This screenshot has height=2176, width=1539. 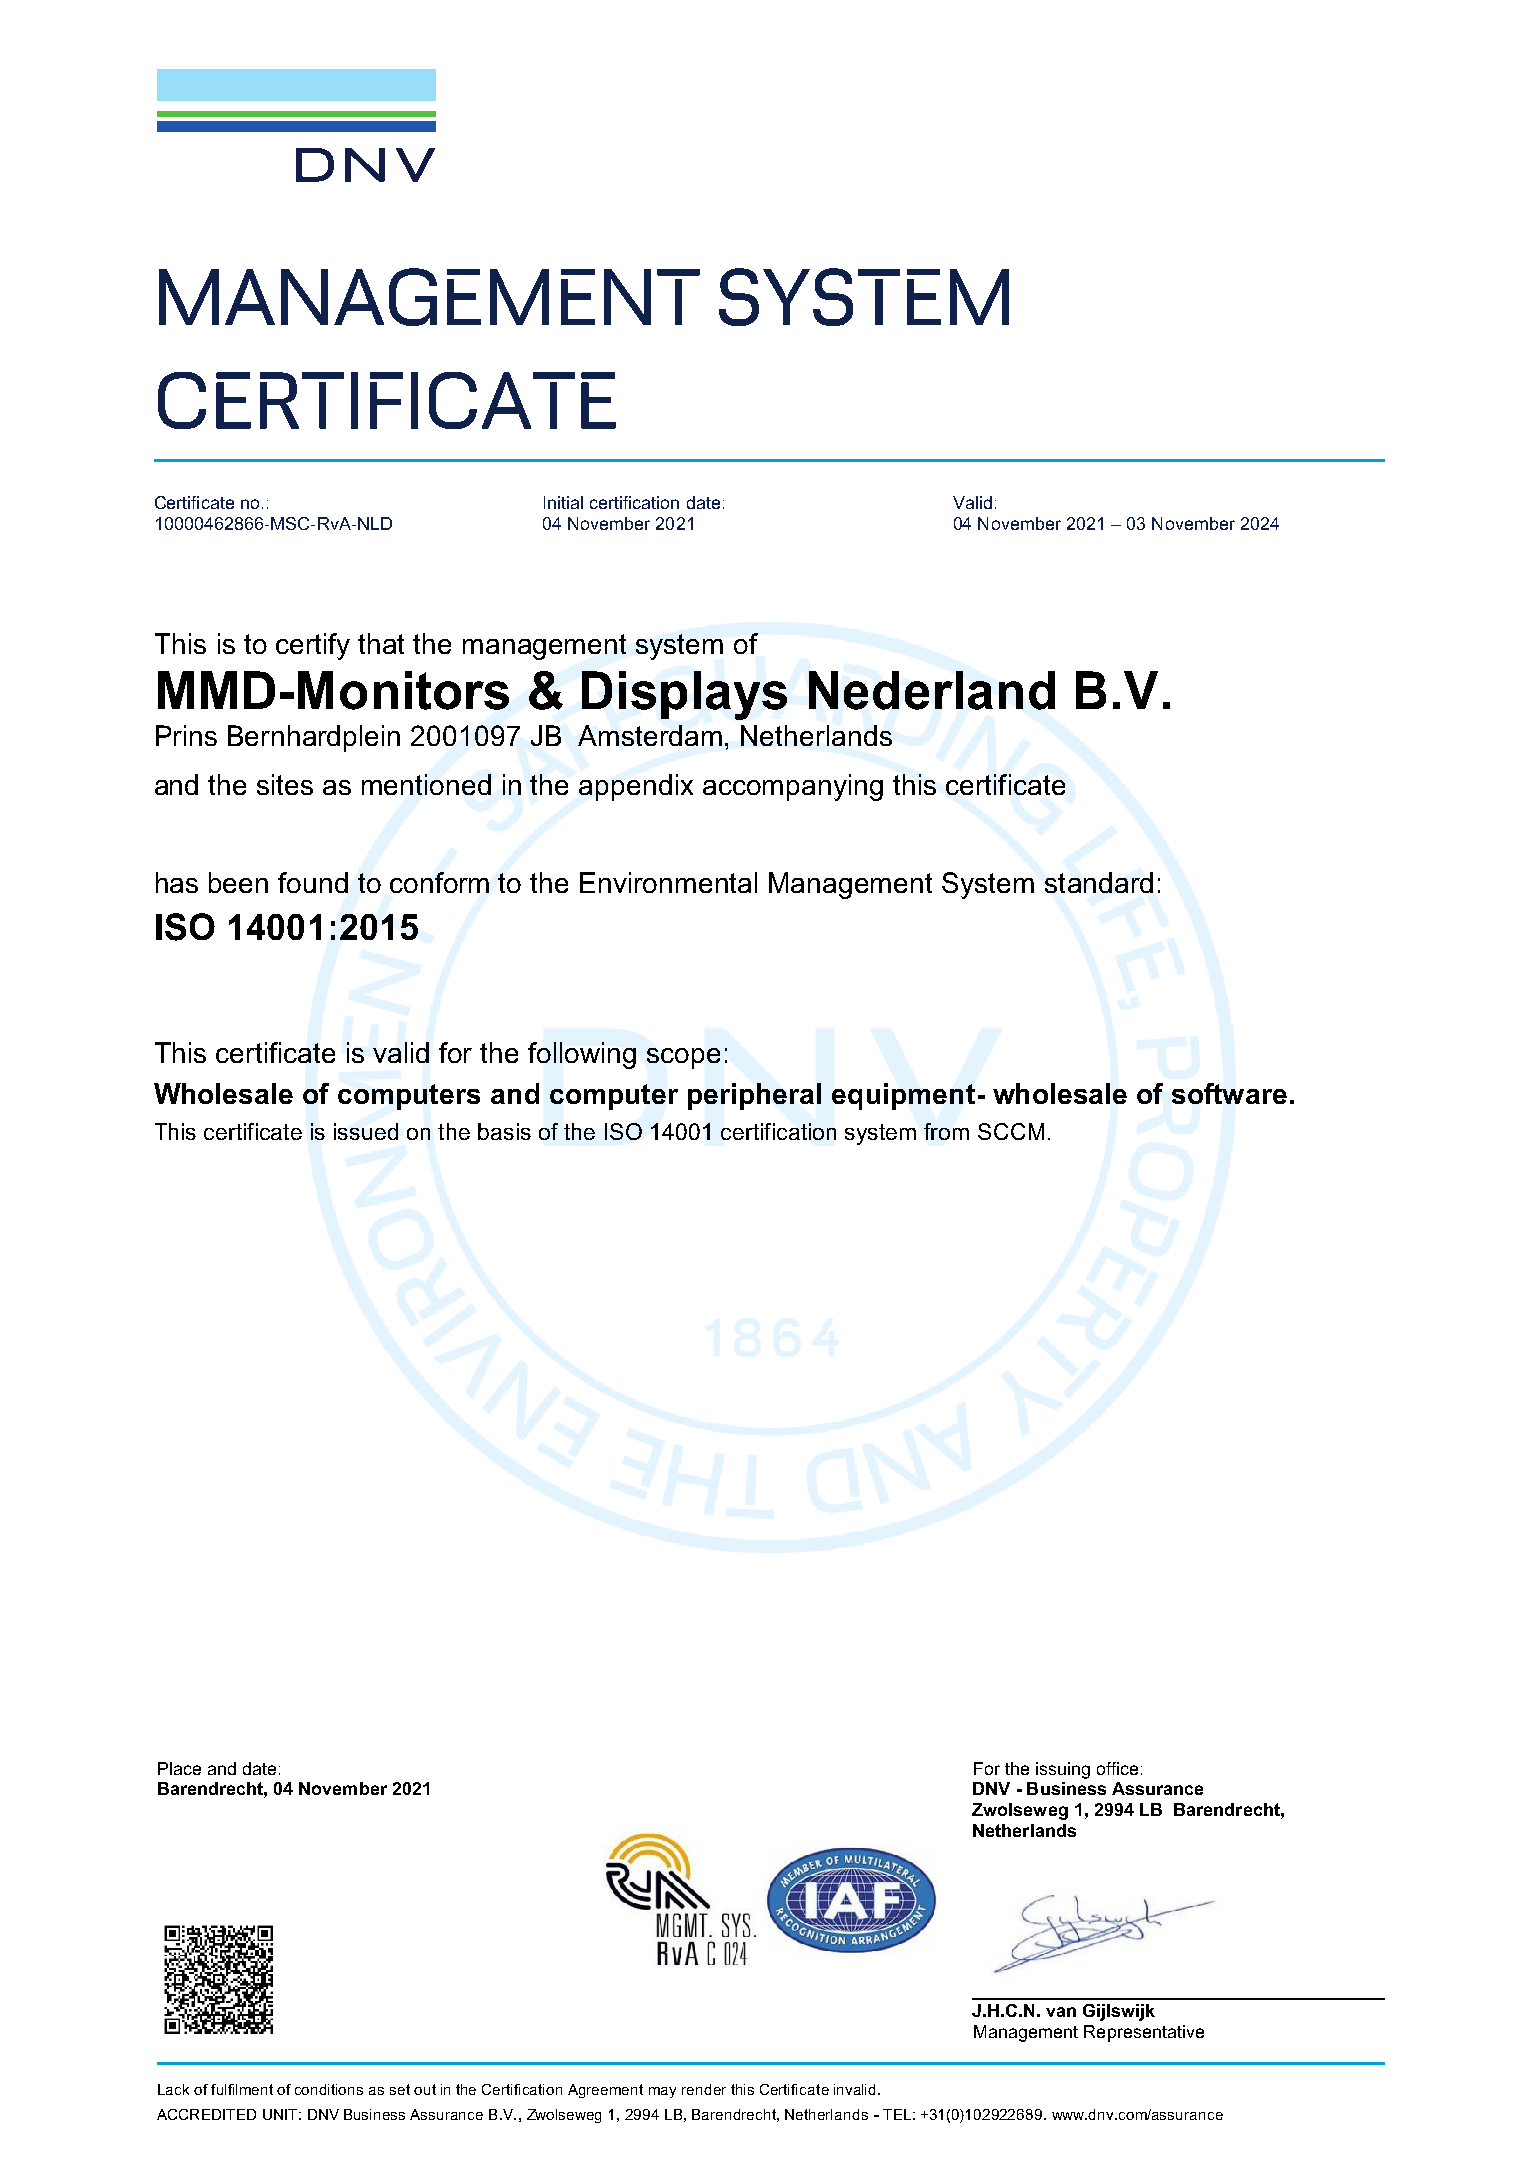 I want to click on peripheral, so click(x=754, y=1096).
